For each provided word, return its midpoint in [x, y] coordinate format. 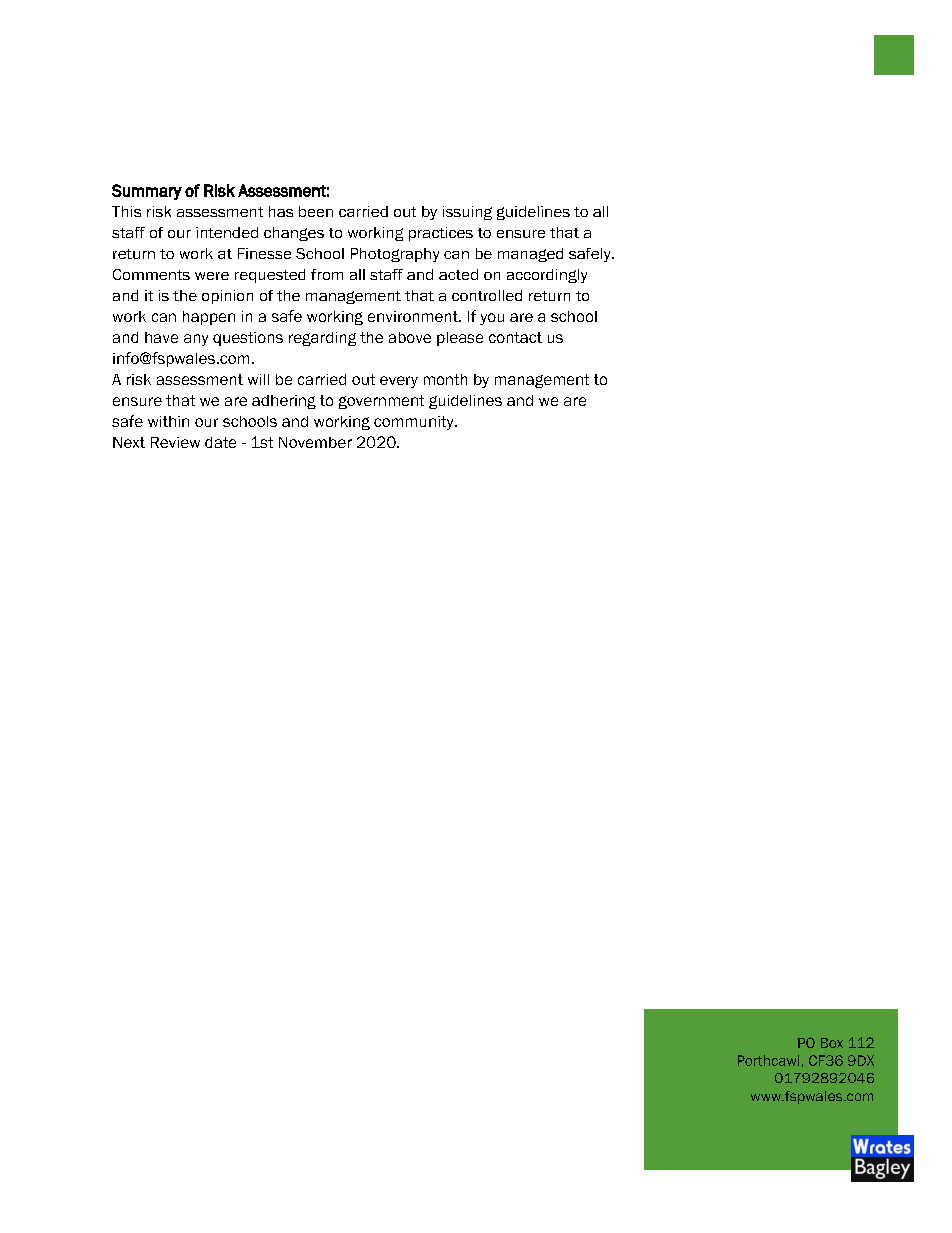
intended [227, 232]
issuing [467, 213]
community [415, 423]
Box [832, 1043]
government [381, 402]
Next [129, 442]
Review [175, 442]
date [220, 442]
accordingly [547, 276]
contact [515, 337]
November [315, 442]
